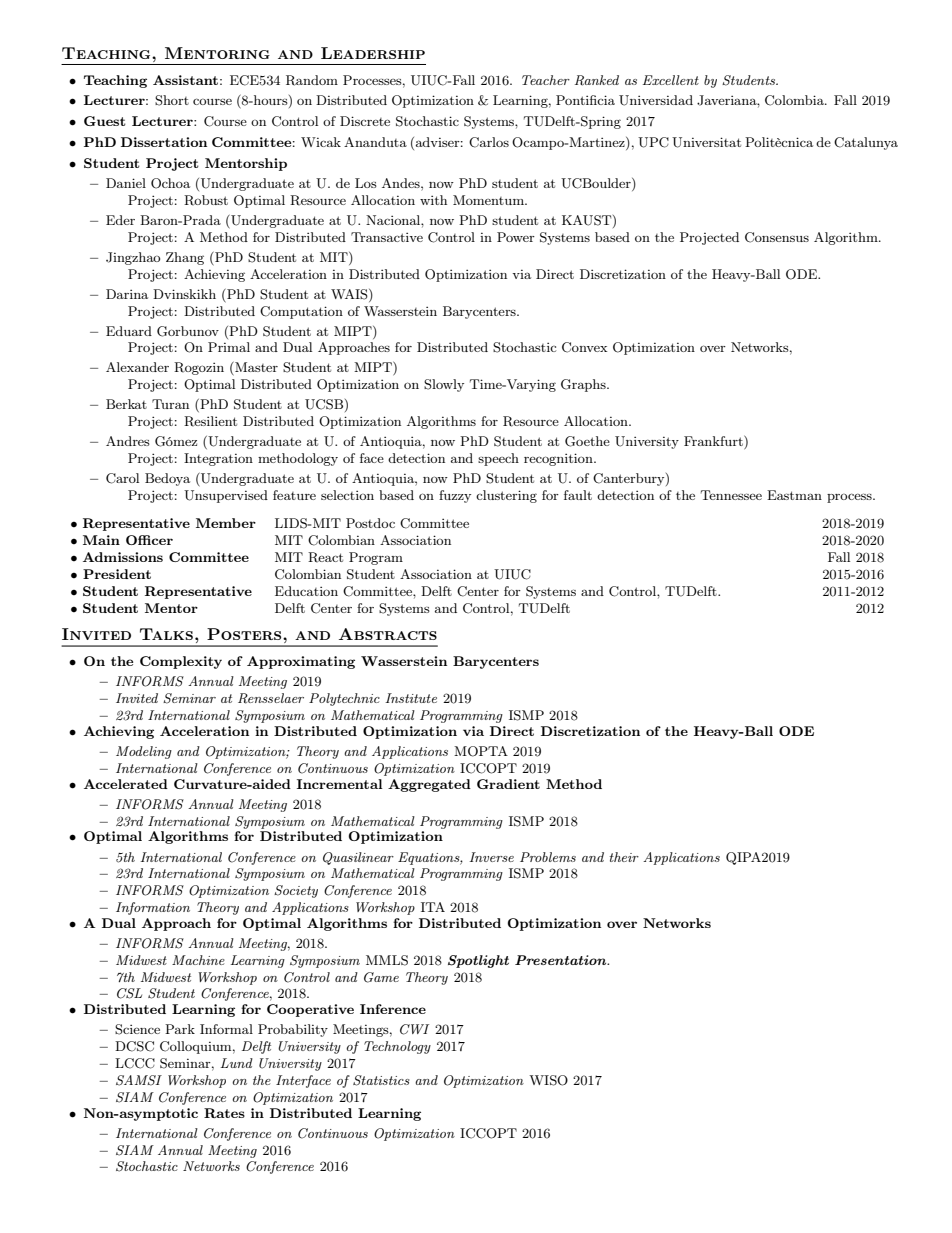  What do you see at coordinates (624, 857) in the screenshot?
I see `their` at bounding box center [624, 857].
